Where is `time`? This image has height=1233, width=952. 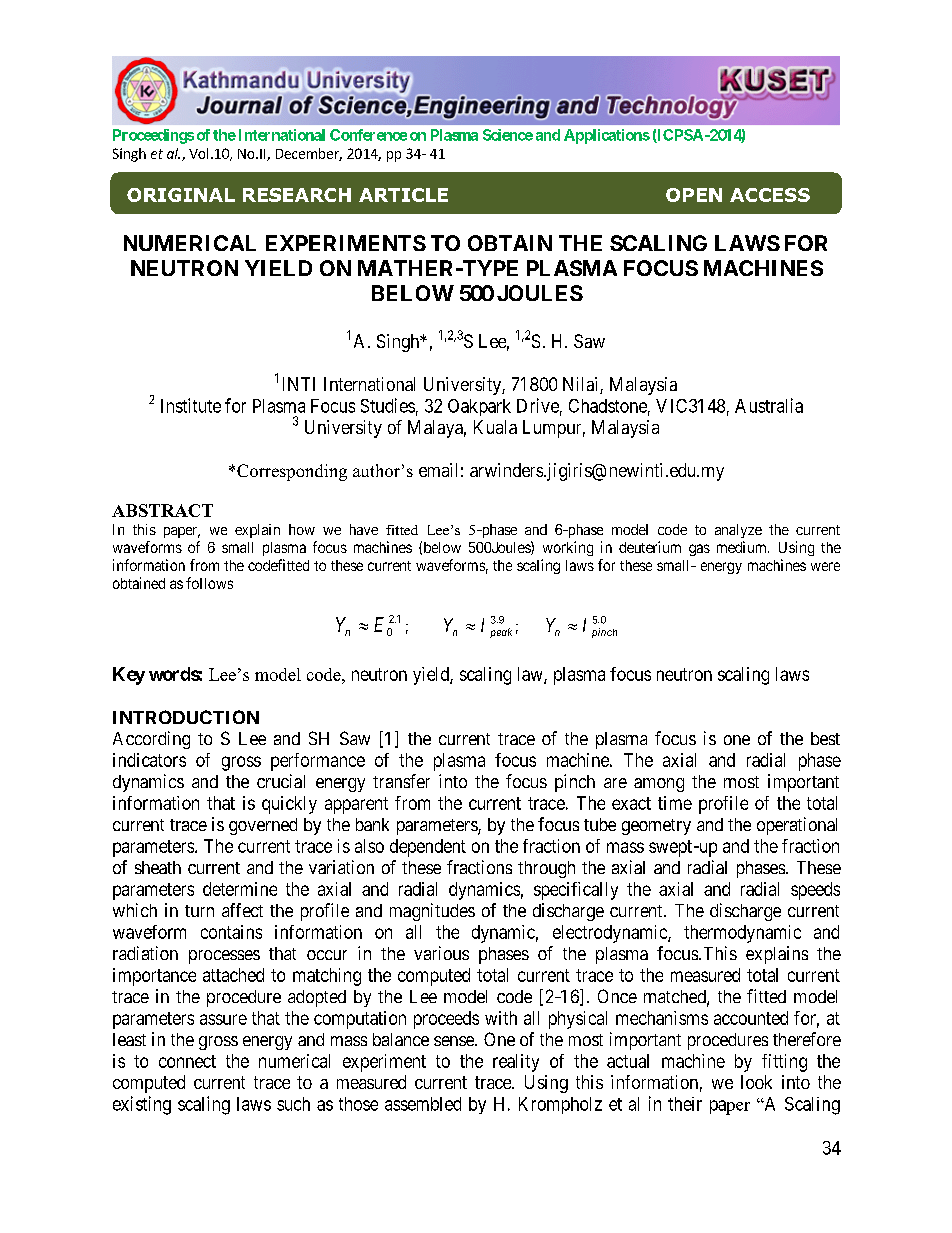
time is located at coordinates (675, 803).
